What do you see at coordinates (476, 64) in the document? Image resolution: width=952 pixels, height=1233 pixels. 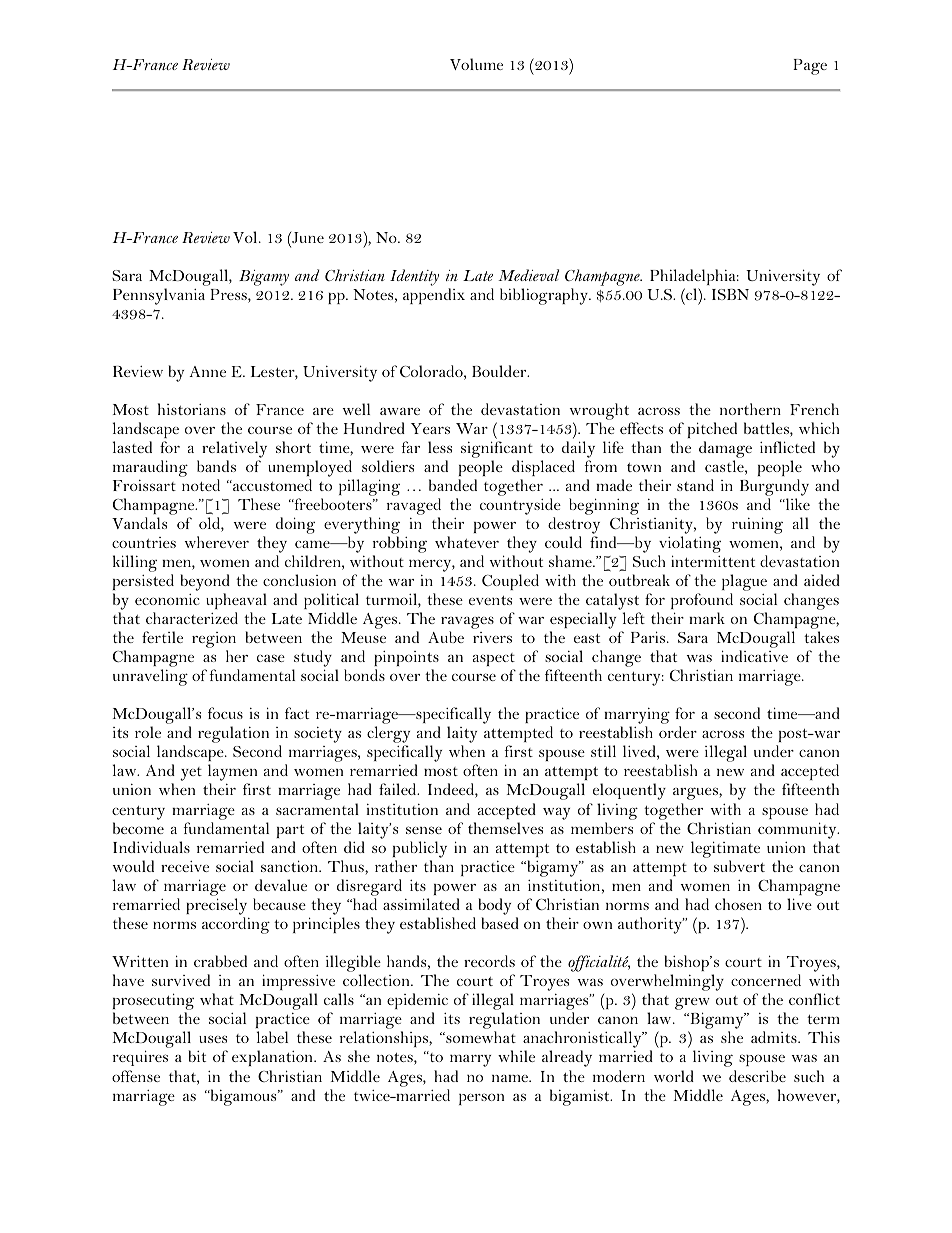 I see `Volume` at bounding box center [476, 64].
